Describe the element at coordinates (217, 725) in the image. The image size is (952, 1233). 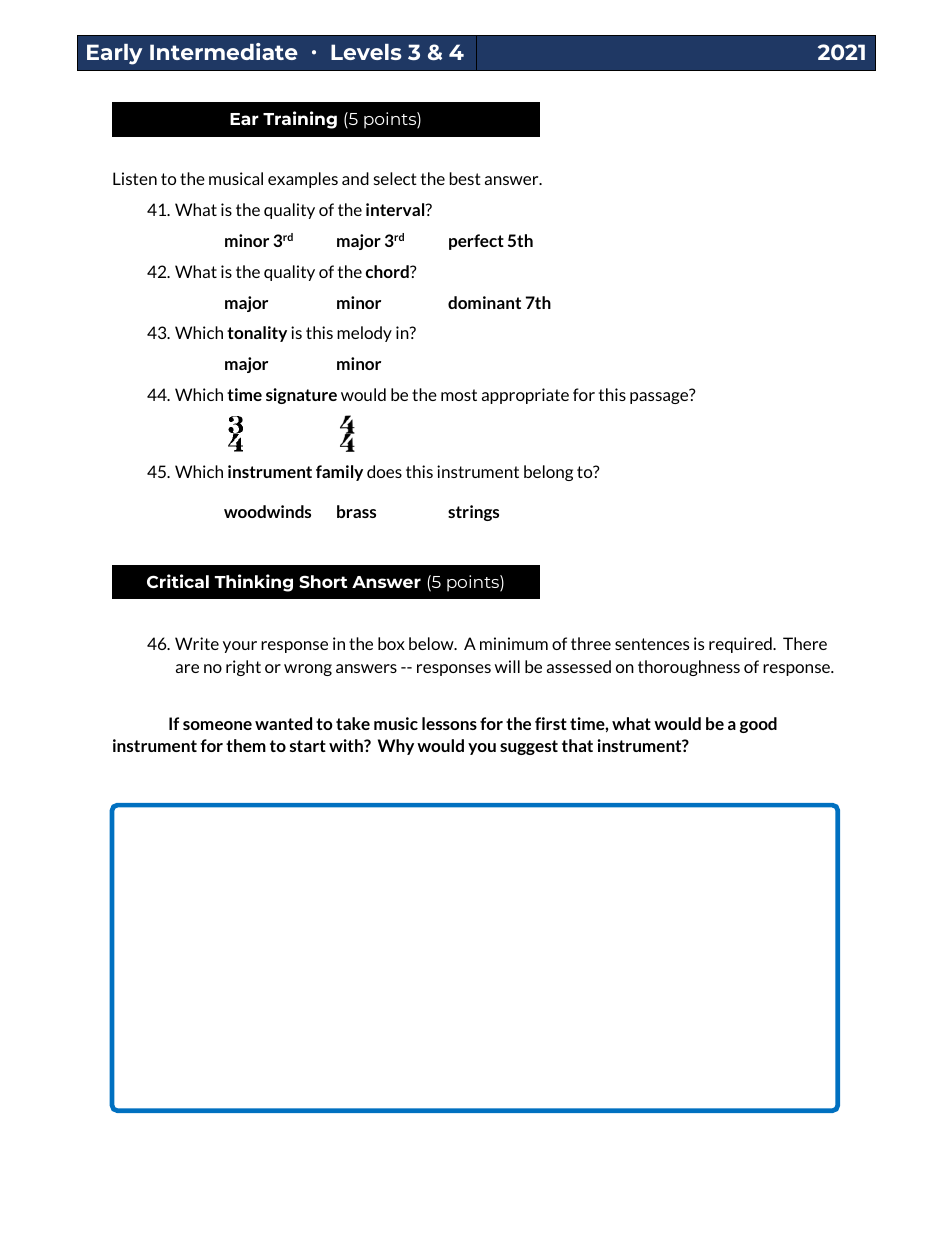
I see `someone` at that location.
